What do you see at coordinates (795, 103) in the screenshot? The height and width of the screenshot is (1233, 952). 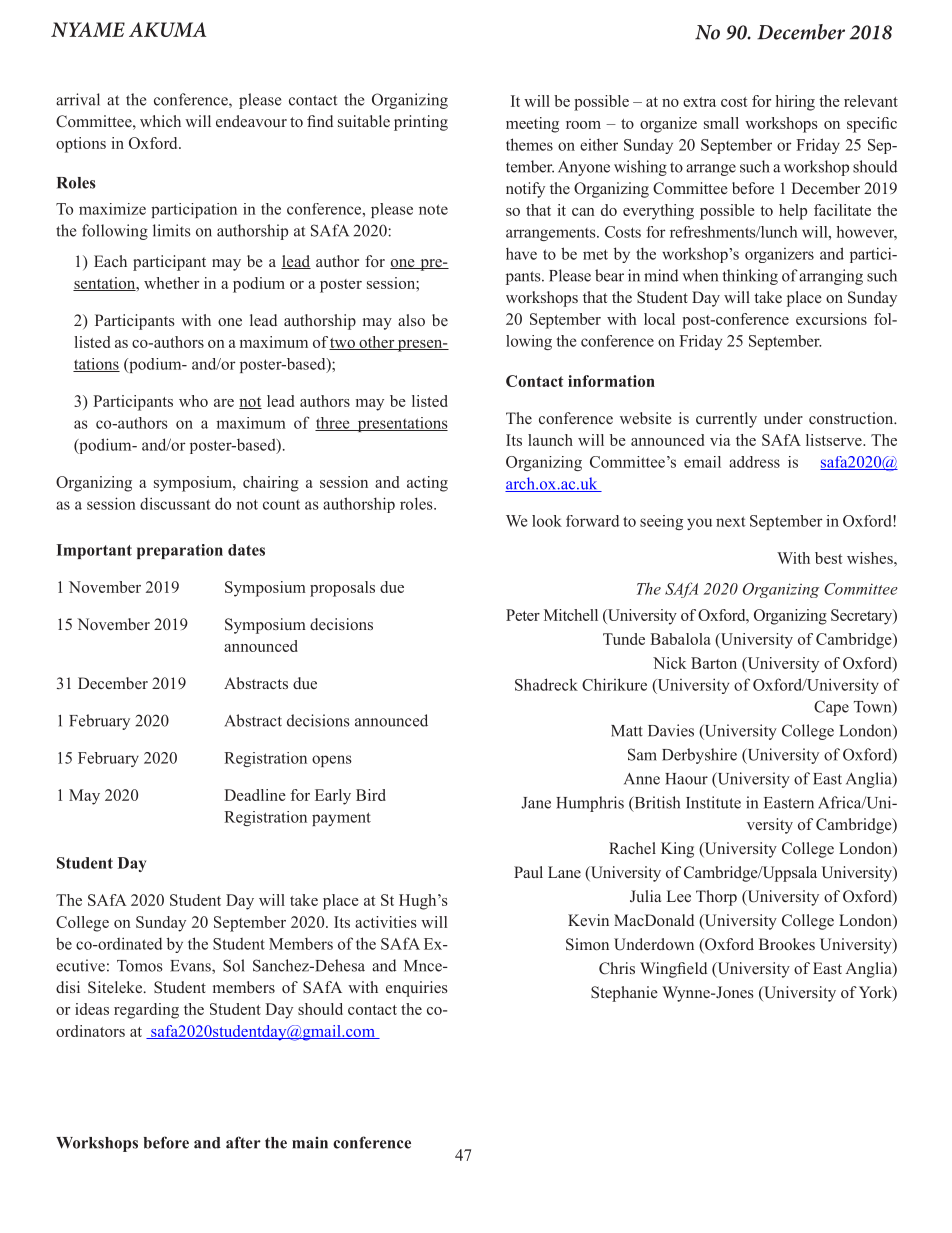 I see `hiring` at bounding box center [795, 103].
